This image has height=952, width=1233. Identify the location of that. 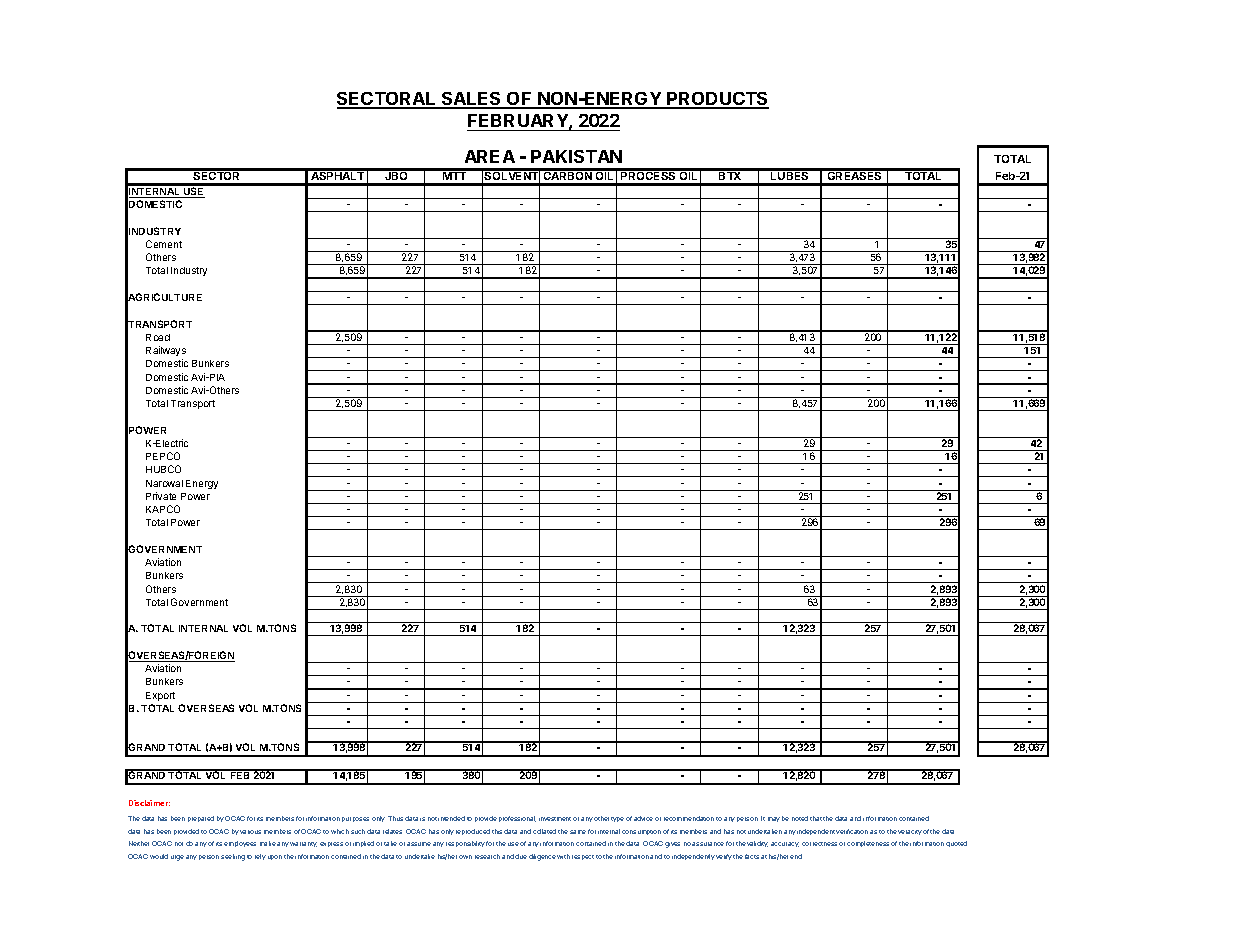
(816, 818).
